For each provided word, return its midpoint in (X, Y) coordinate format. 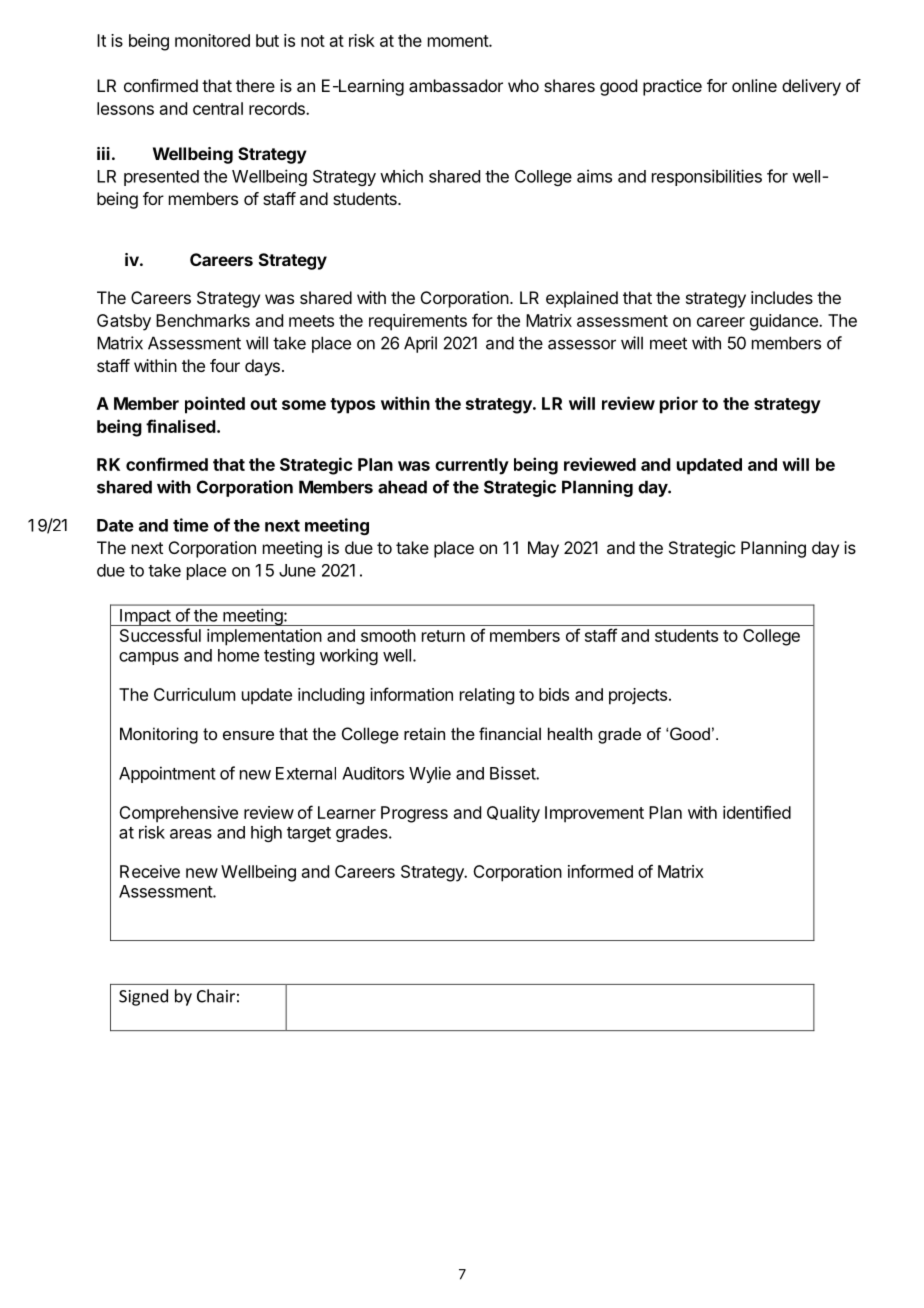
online (754, 85)
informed (600, 871)
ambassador (456, 85)
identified (757, 812)
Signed (143, 997)
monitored (212, 40)
